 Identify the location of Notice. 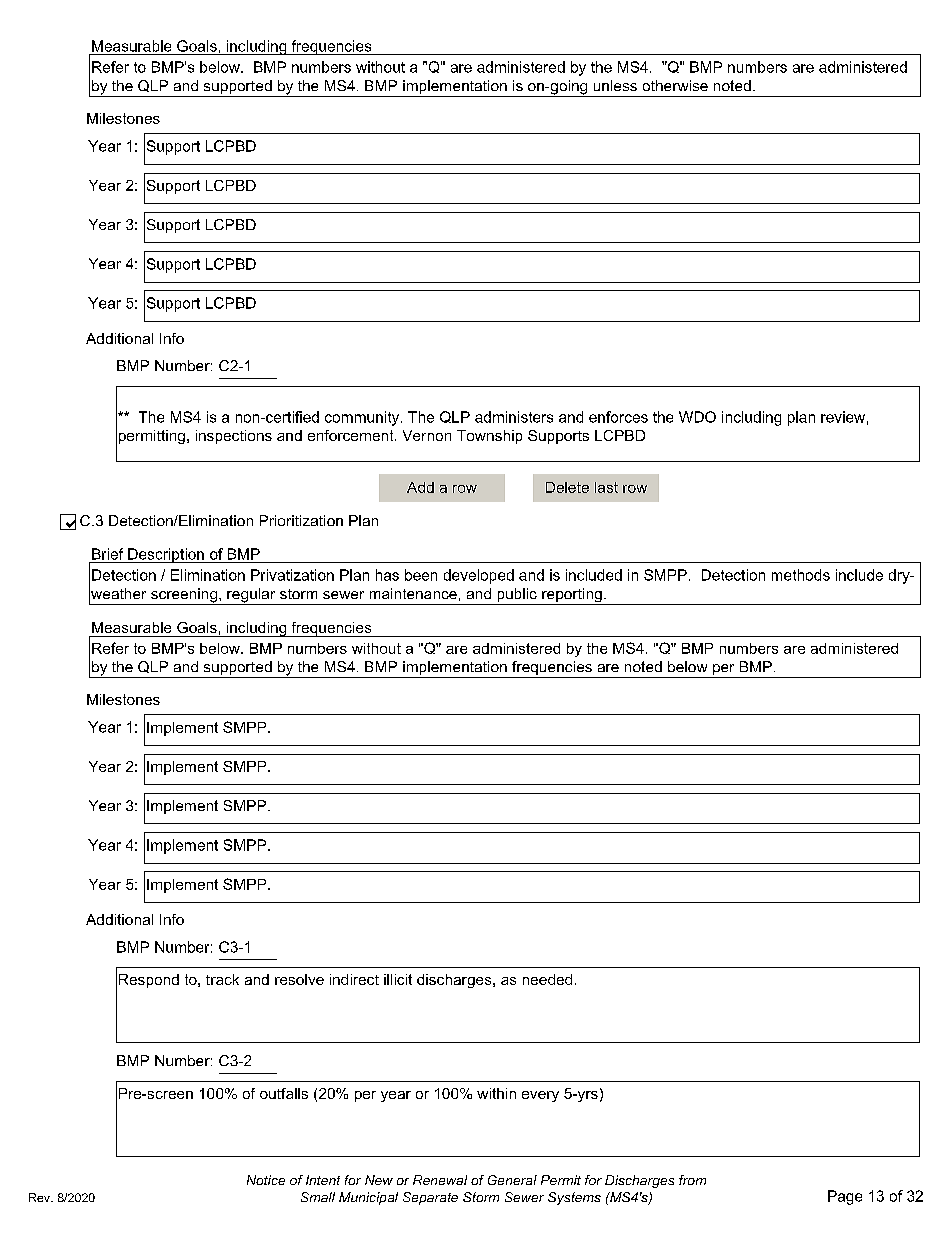
(266, 1180).
